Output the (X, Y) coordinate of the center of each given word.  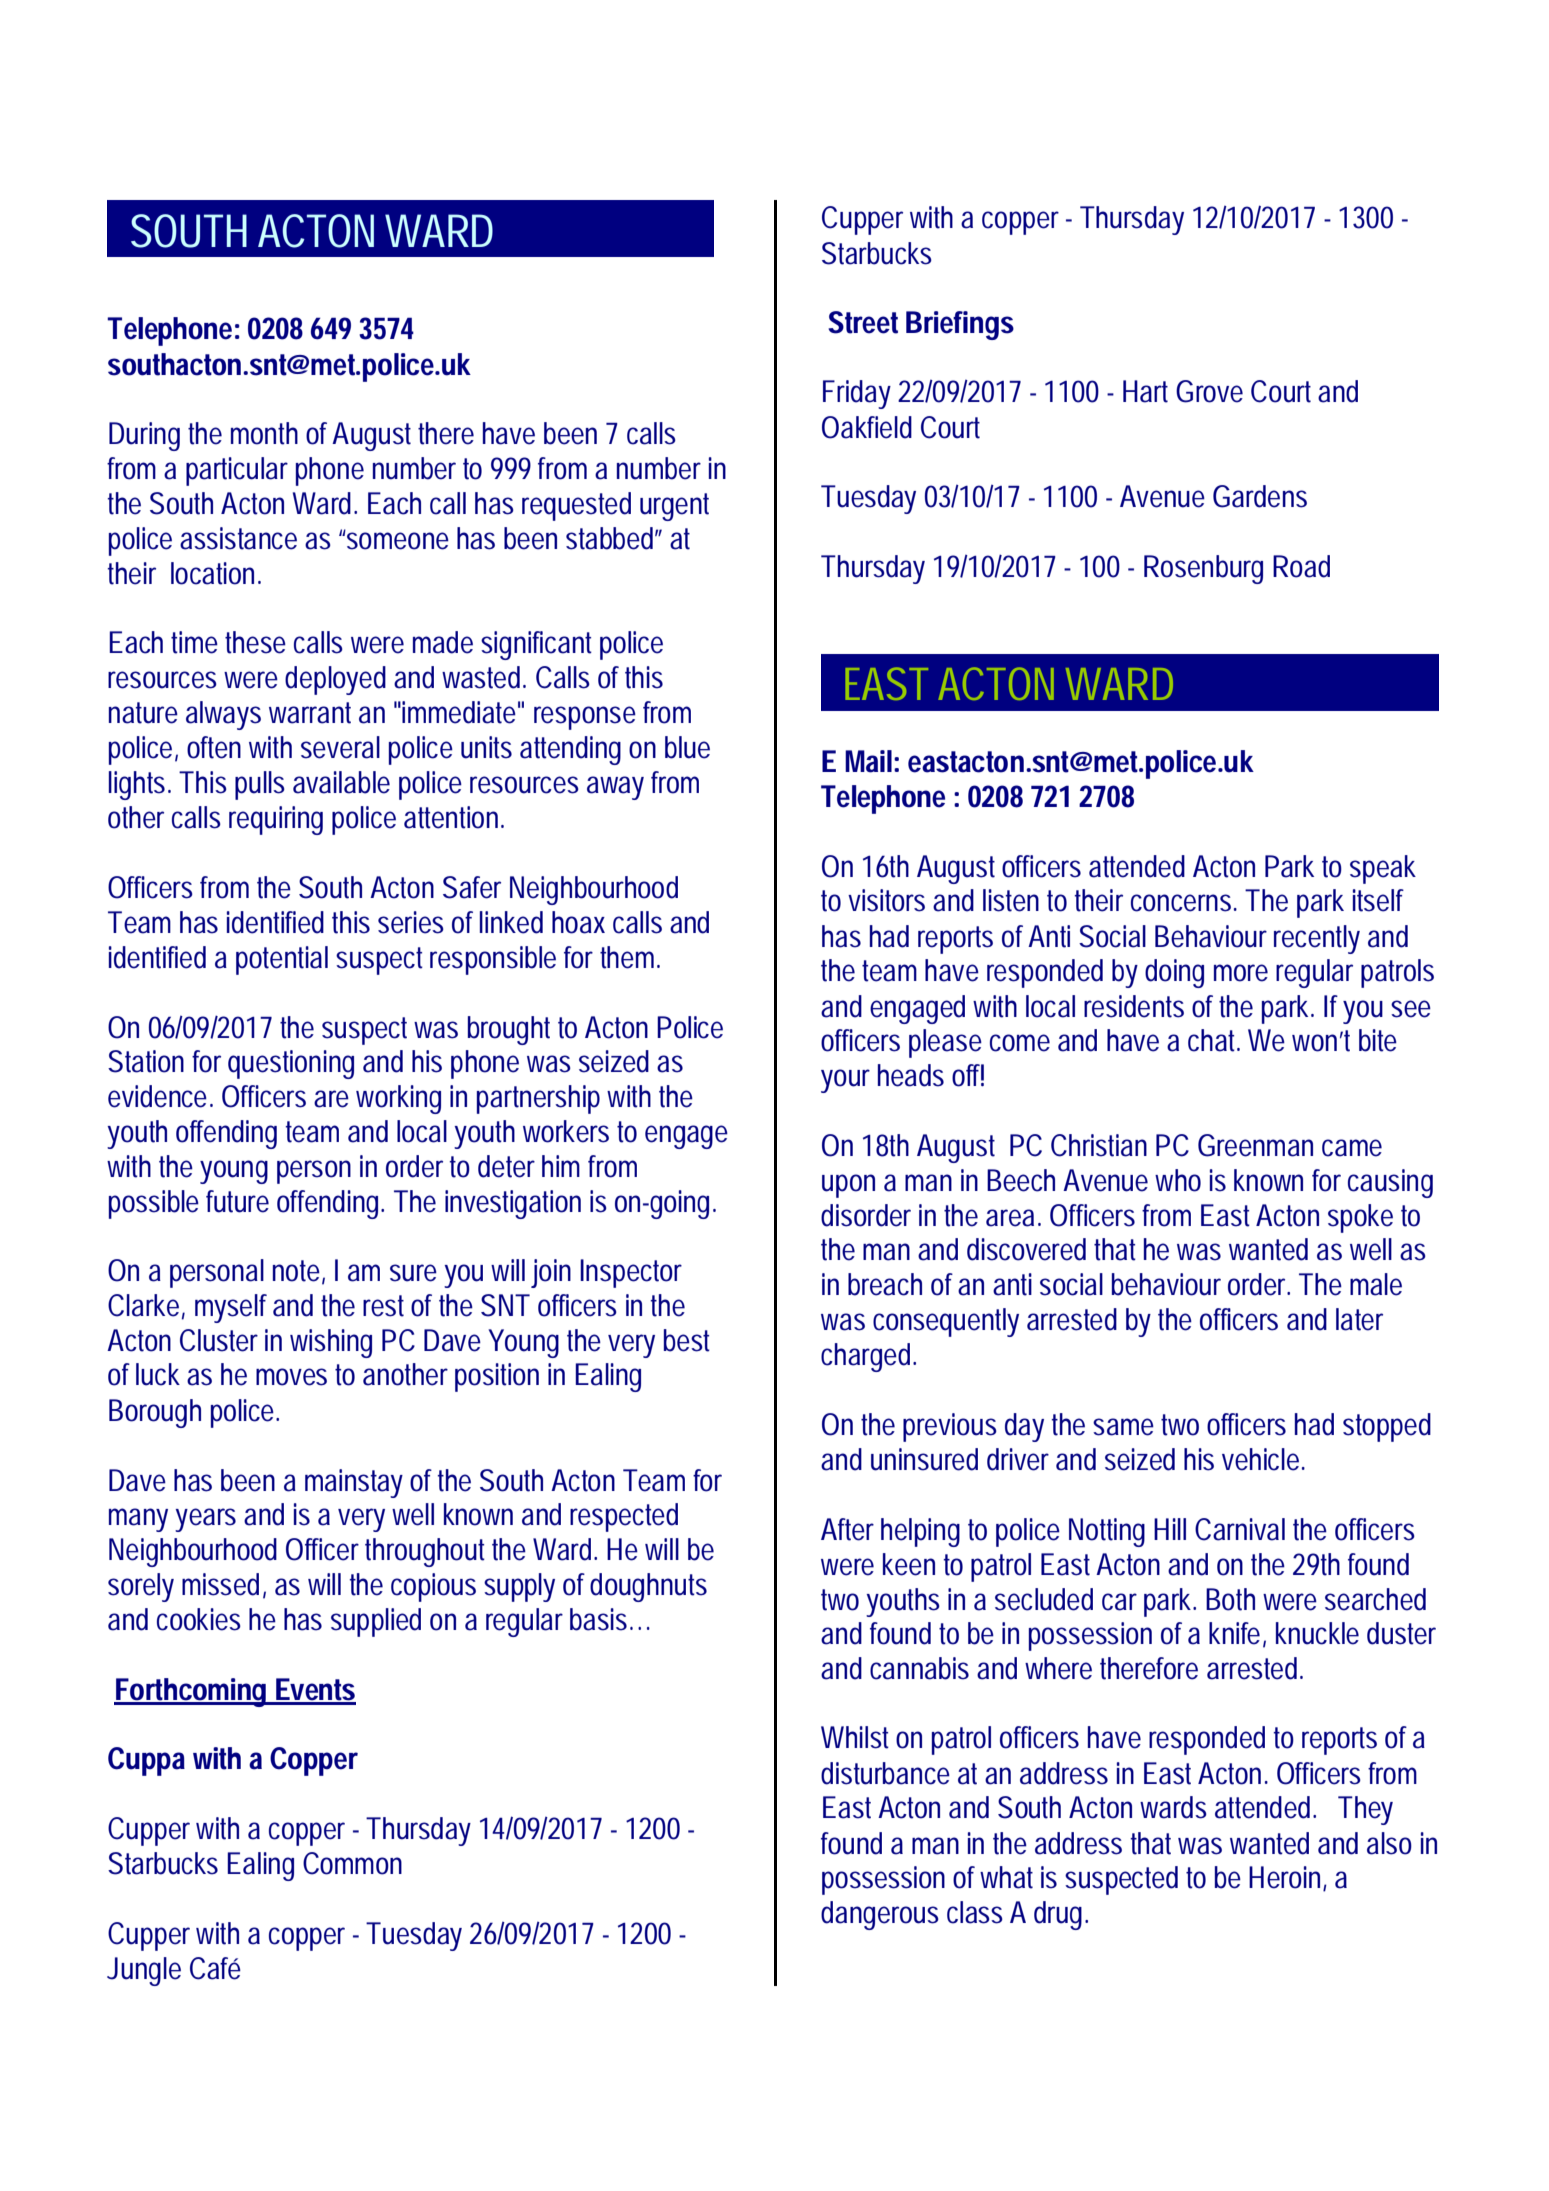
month (264, 433)
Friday (857, 394)
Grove (1209, 391)
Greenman (1255, 1145)
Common (352, 1863)
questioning (291, 1064)
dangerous (880, 1915)
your (845, 1081)
